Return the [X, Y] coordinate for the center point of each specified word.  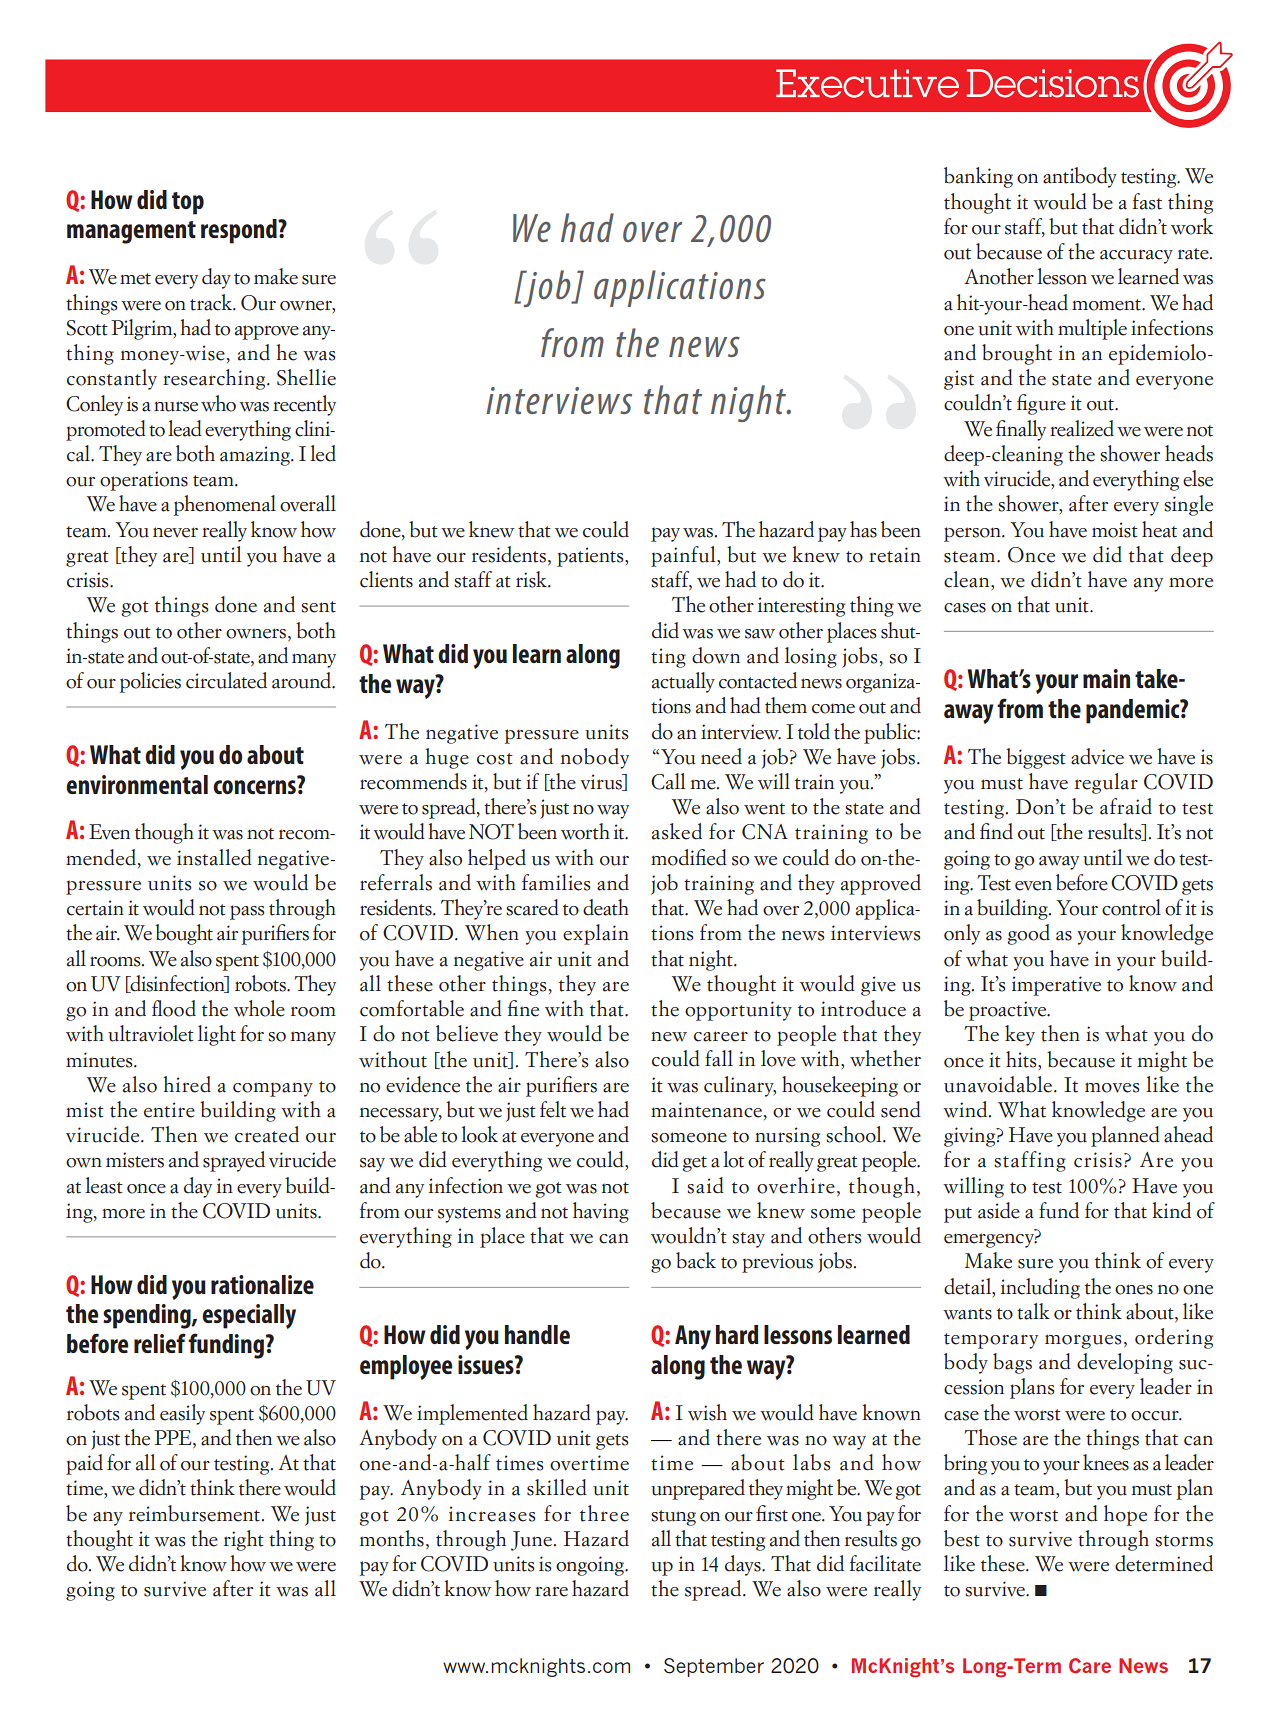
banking [978, 177]
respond [240, 231]
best [962, 1538]
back [696, 1260]
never [175, 532]
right [244, 1540]
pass [247, 912]
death [606, 907]
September [714, 1667]
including [1040, 1288]
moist [1115, 530]
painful [684, 556]
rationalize [262, 1284]
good [1028, 934]
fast [1147, 201]
